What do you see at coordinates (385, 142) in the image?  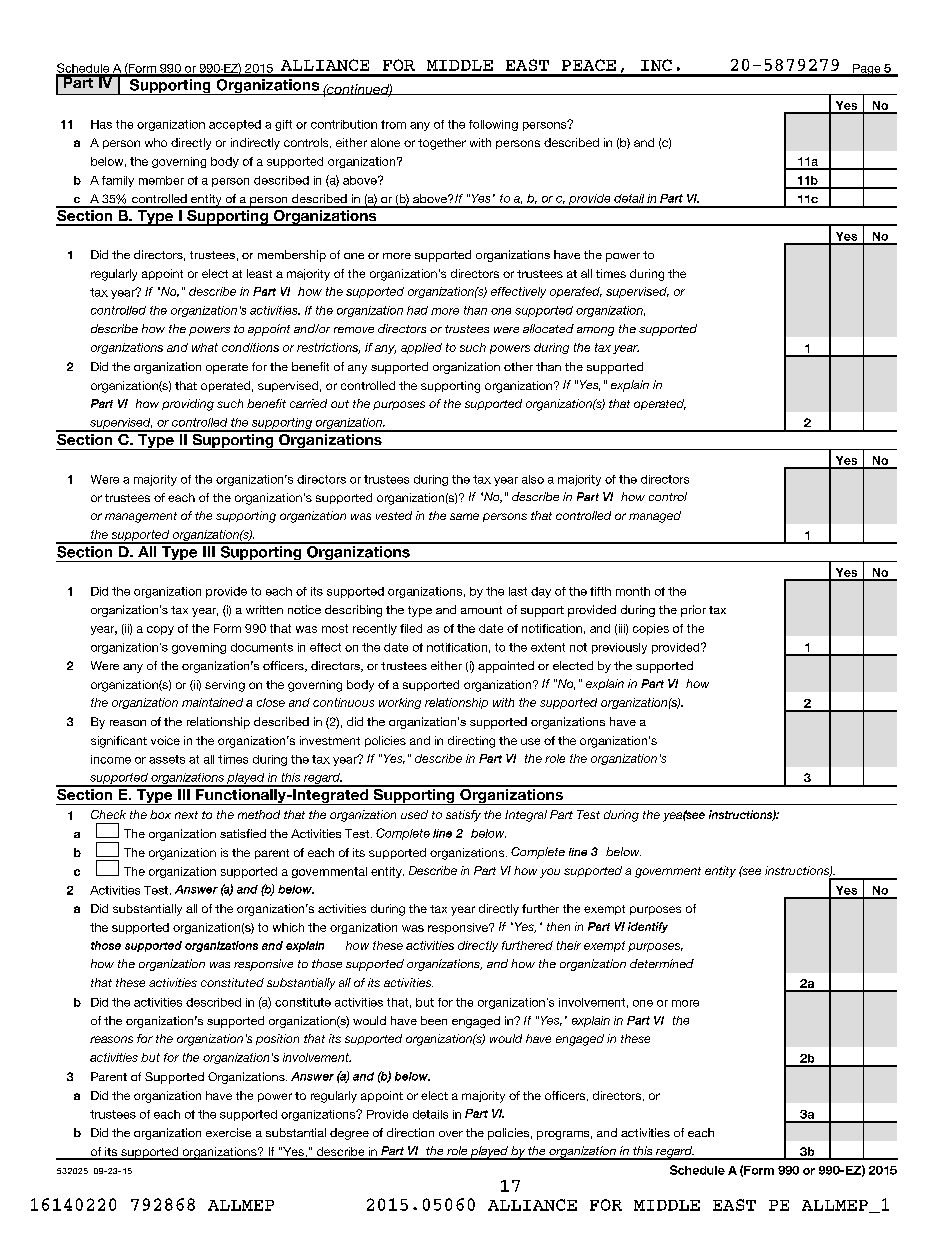 I see `alone` at bounding box center [385, 142].
